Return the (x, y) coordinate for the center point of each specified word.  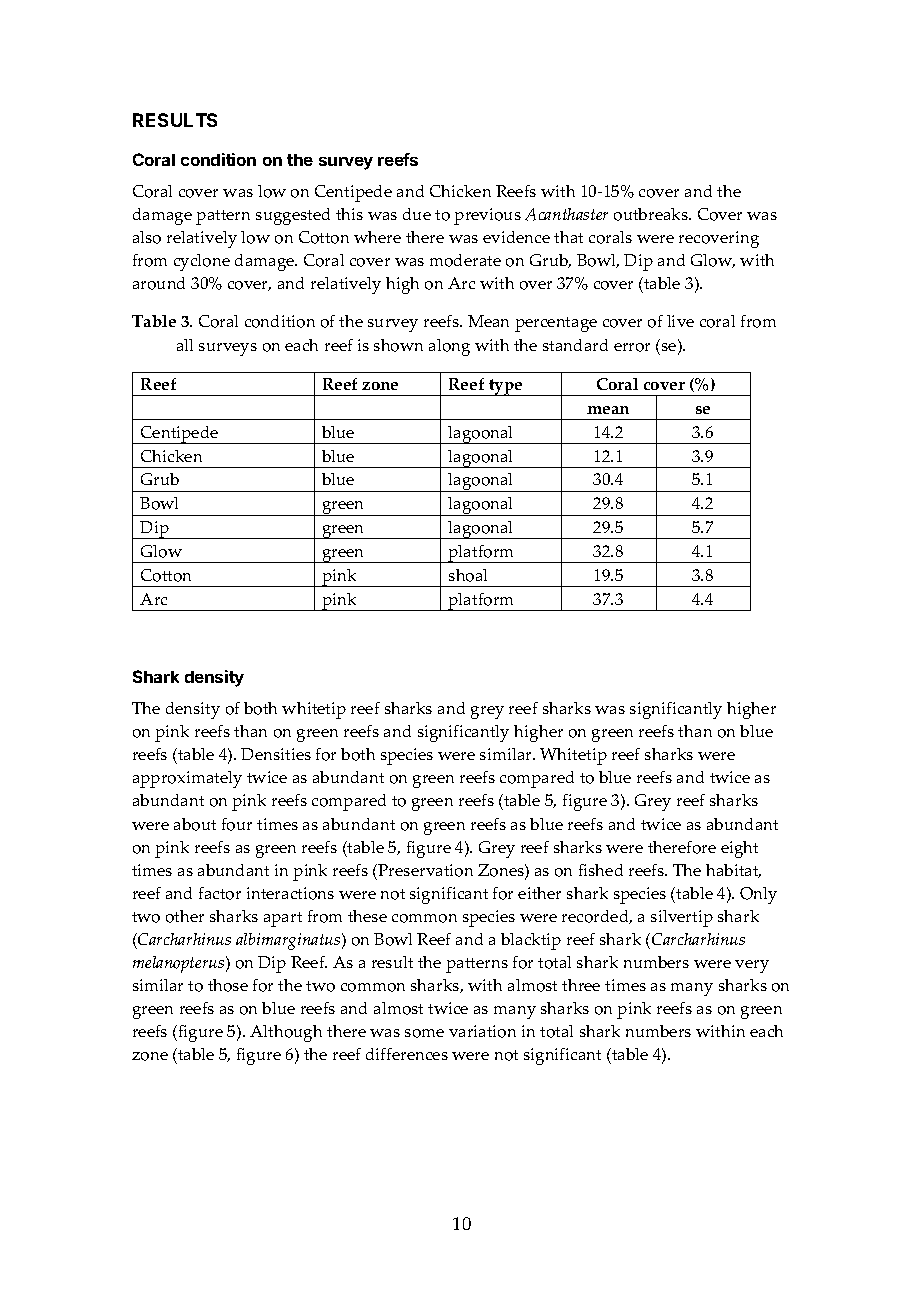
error (632, 347)
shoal (468, 575)
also (147, 237)
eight (739, 849)
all (185, 345)
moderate (465, 260)
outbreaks (652, 214)
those (228, 985)
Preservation (425, 870)
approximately (187, 779)
